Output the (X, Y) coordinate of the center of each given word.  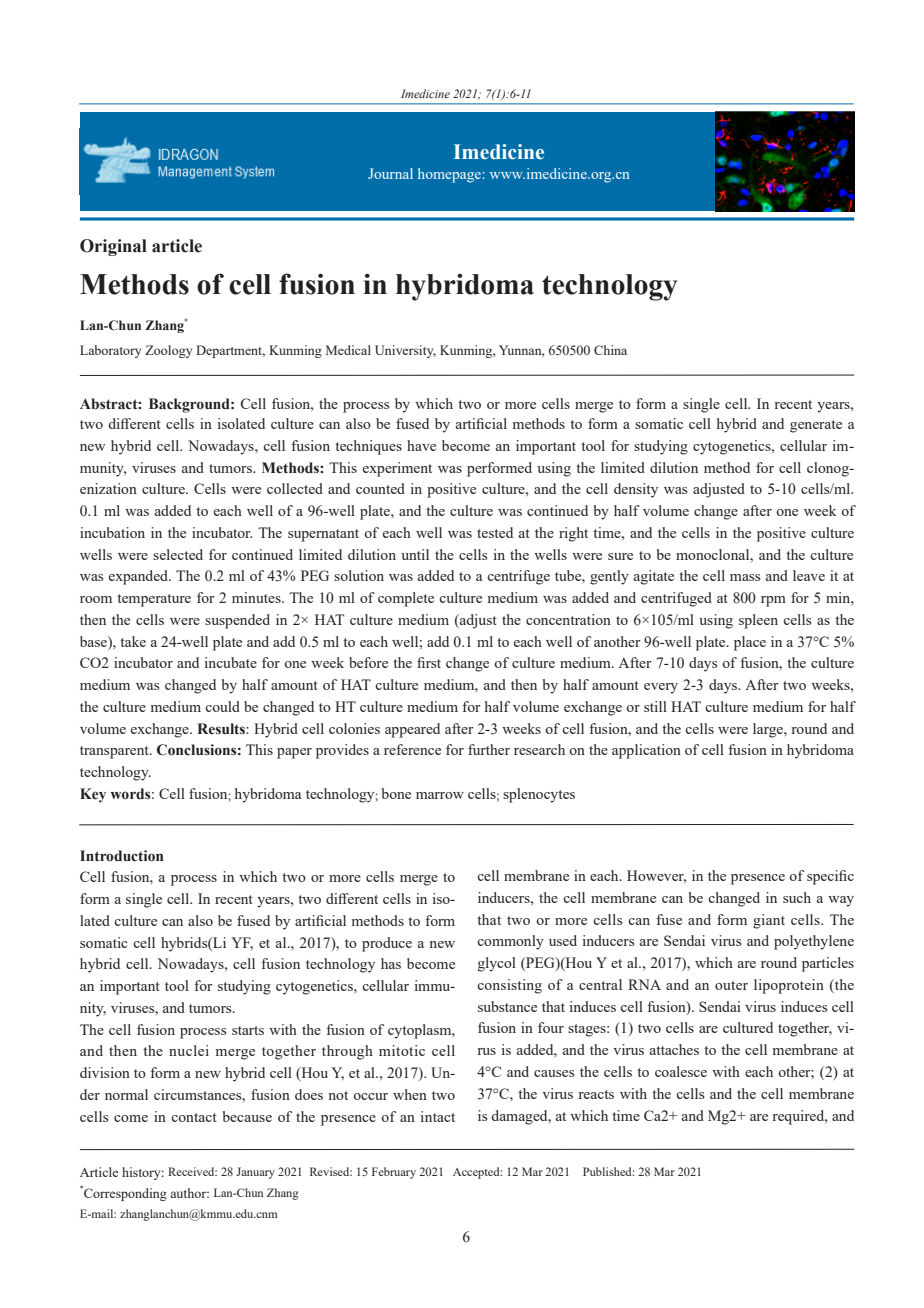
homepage (449, 175)
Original (113, 247)
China (610, 350)
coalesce (681, 1071)
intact (438, 1116)
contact (194, 1117)
